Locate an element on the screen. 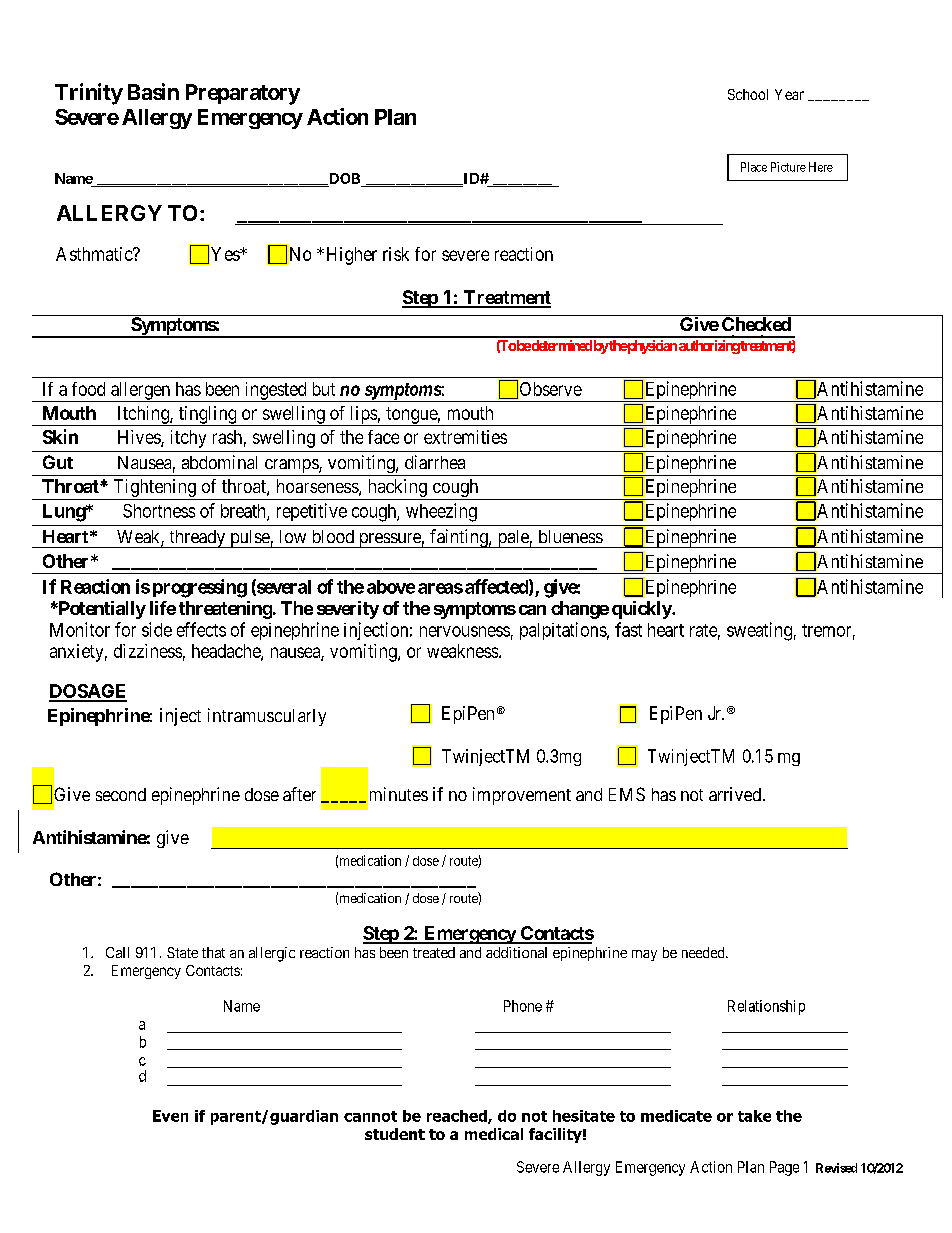 The width and height of the screenshot is (952, 1233). risk is located at coordinates (396, 254).
